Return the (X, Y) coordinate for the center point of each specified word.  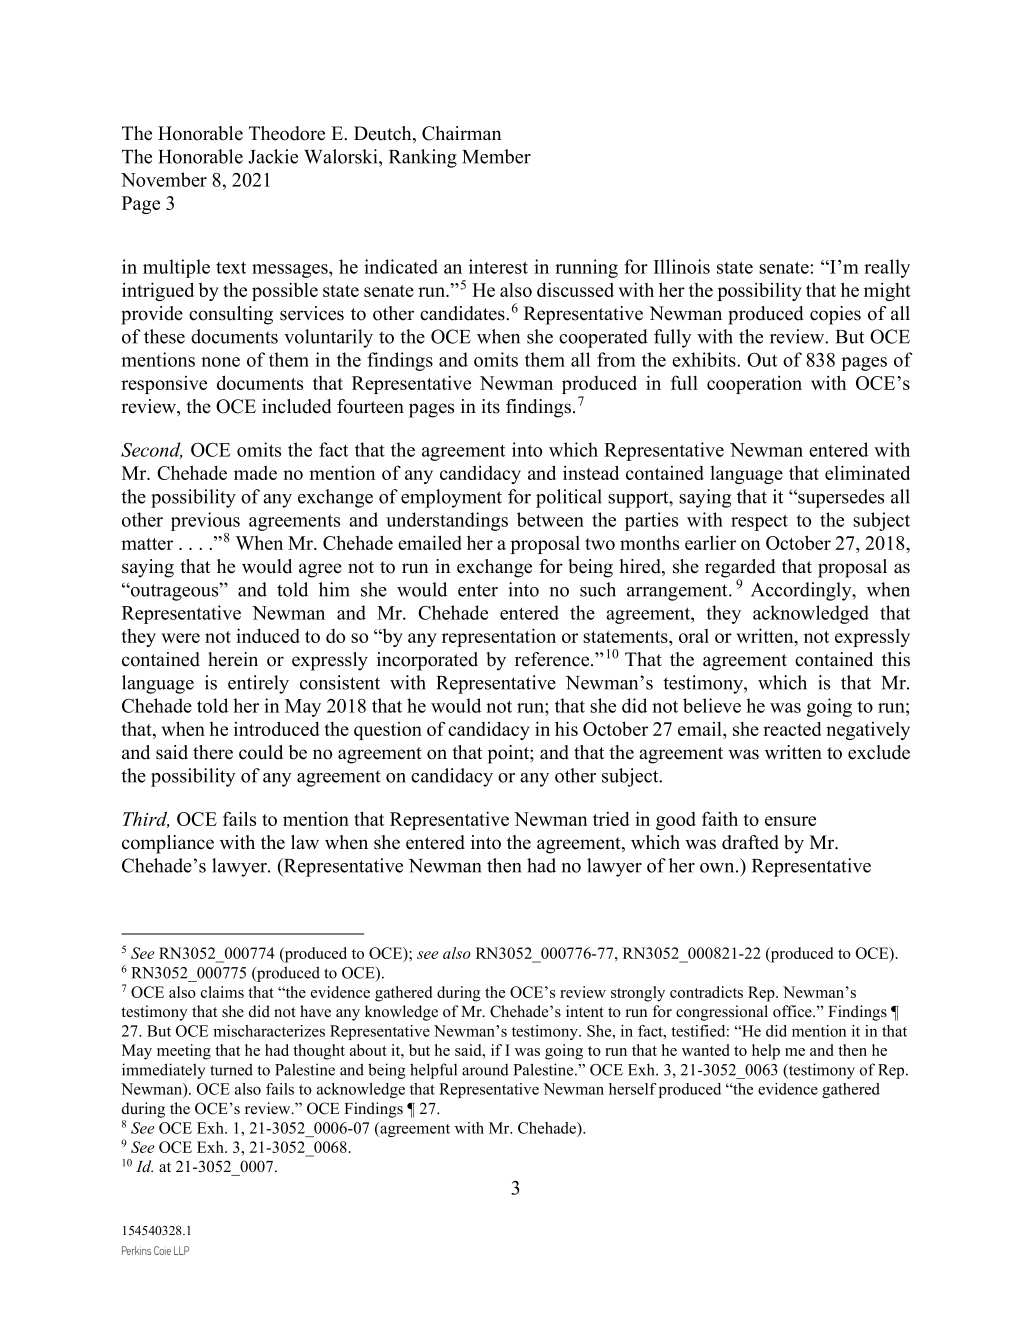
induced (268, 635)
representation (499, 637)
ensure (790, 821)
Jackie (273, 156)
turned (231, 1069)
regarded (740, 569)
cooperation (754, 384)
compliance (168, 844)
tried (611, 818)
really (887, 268)
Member (496, 156)
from (616, 359)
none (220, 362)
